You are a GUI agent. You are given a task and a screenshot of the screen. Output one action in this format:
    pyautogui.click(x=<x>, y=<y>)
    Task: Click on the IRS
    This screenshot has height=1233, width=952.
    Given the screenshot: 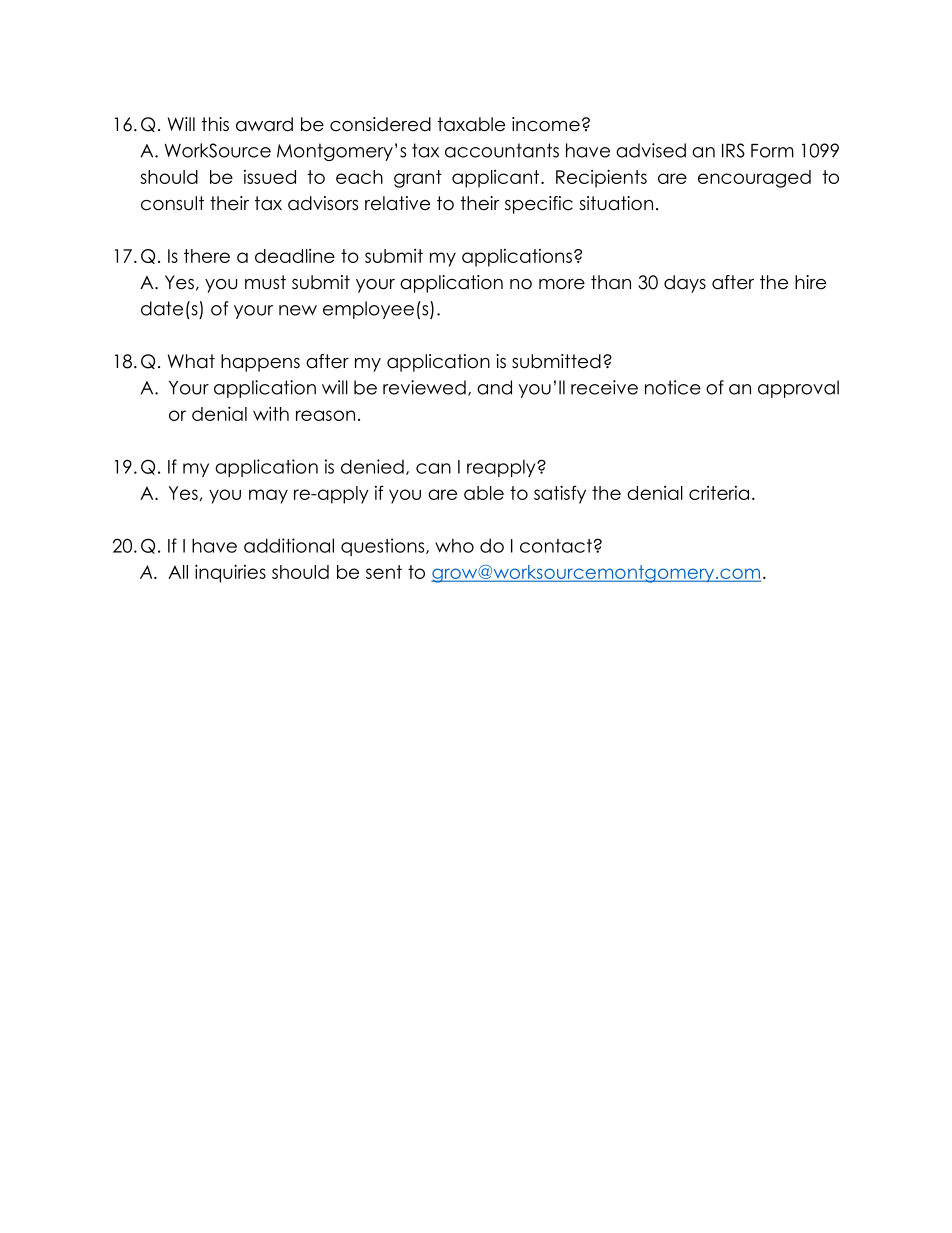 What is the action you would take?
    pyautogui.click(x=733, y=150)
